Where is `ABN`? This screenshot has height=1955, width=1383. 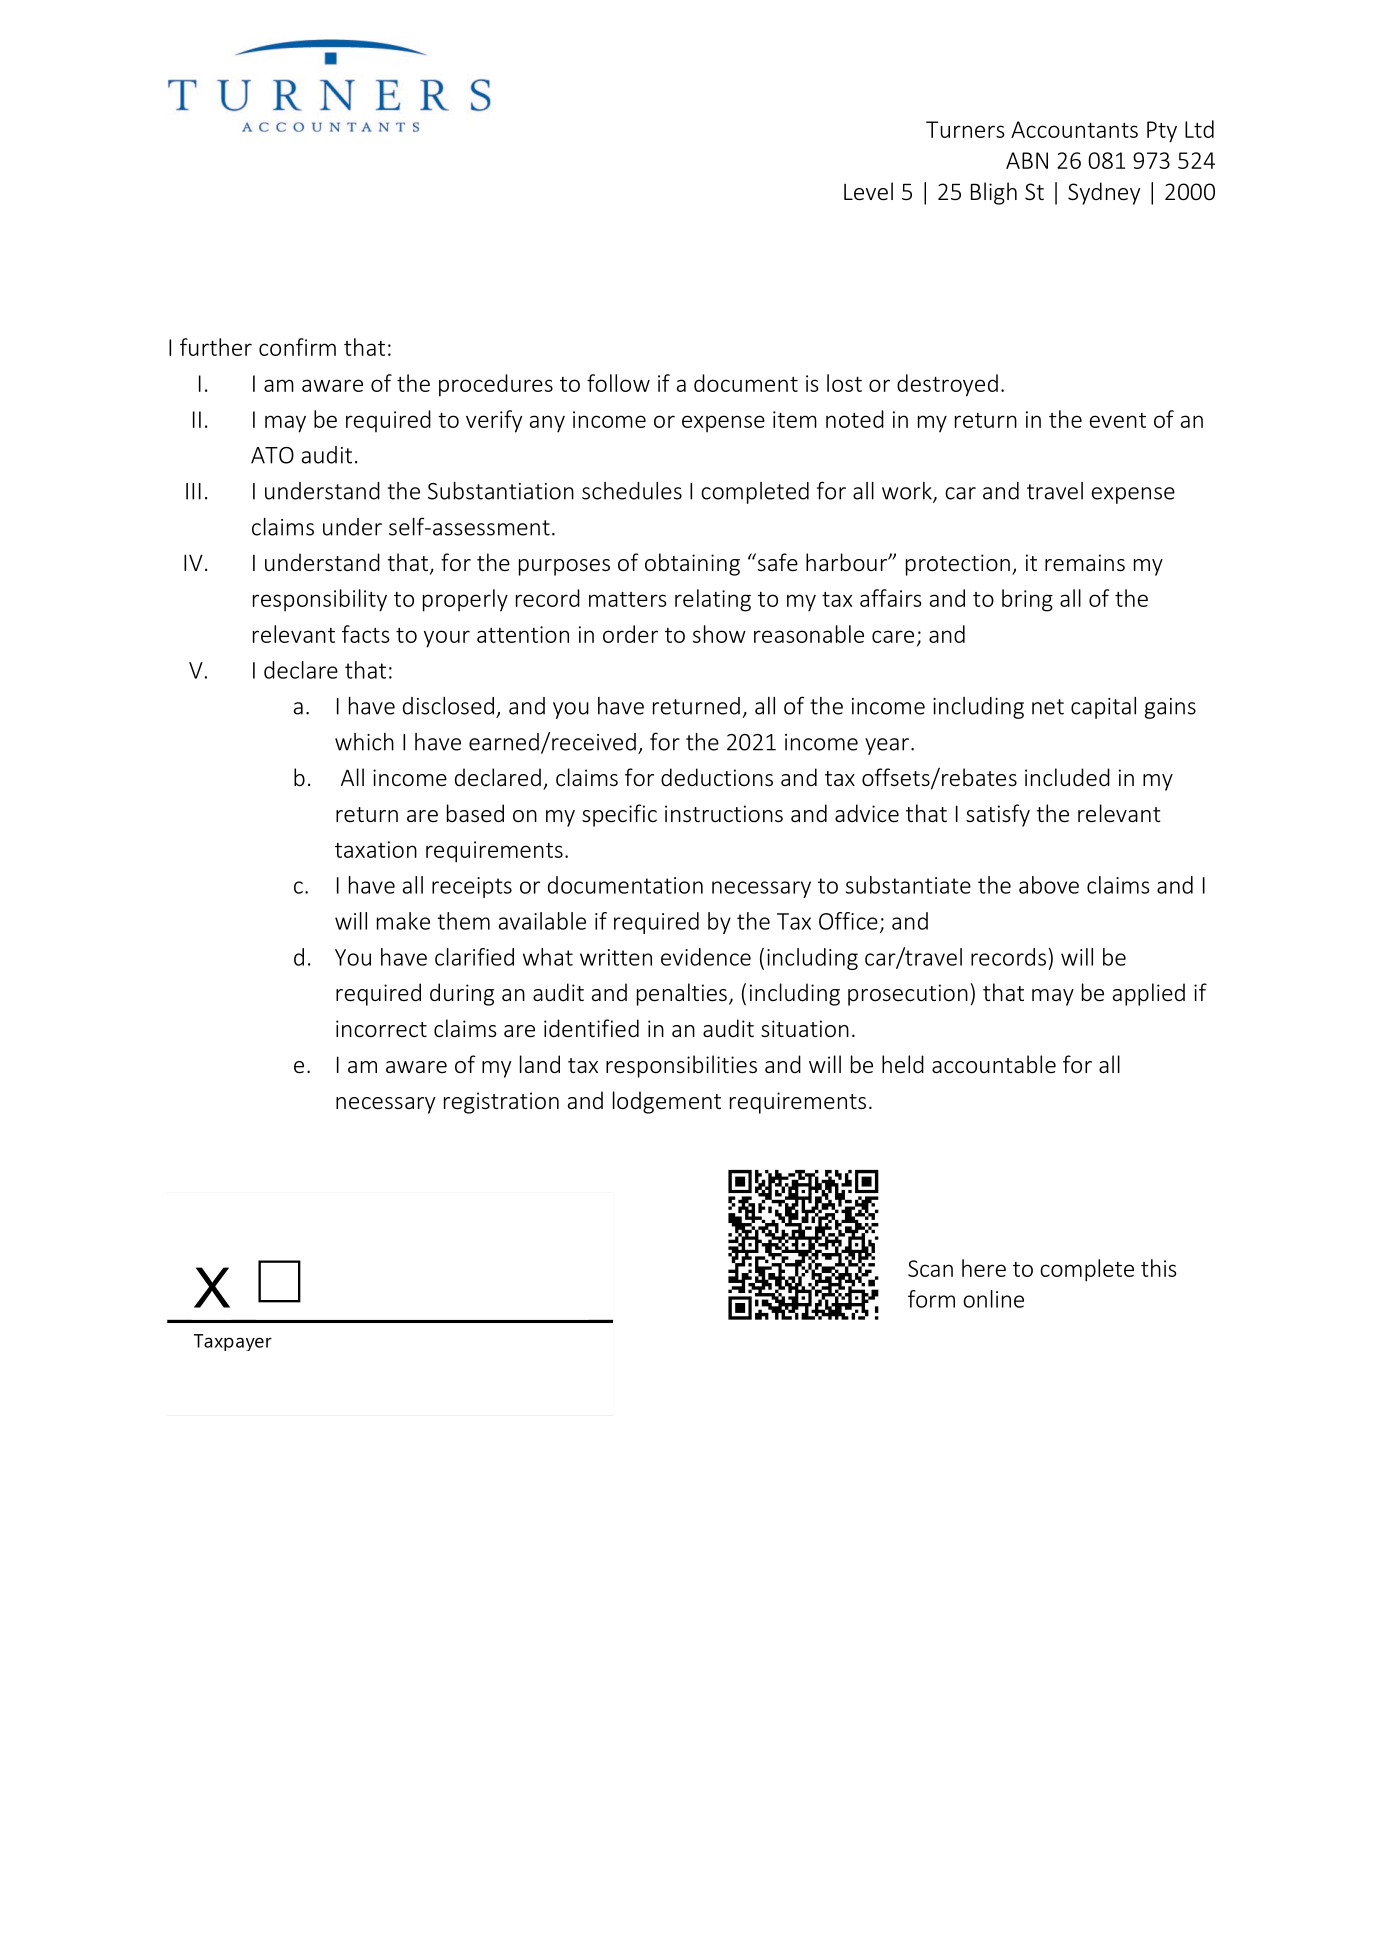 ABN is located at coordinates (1027, 160).
